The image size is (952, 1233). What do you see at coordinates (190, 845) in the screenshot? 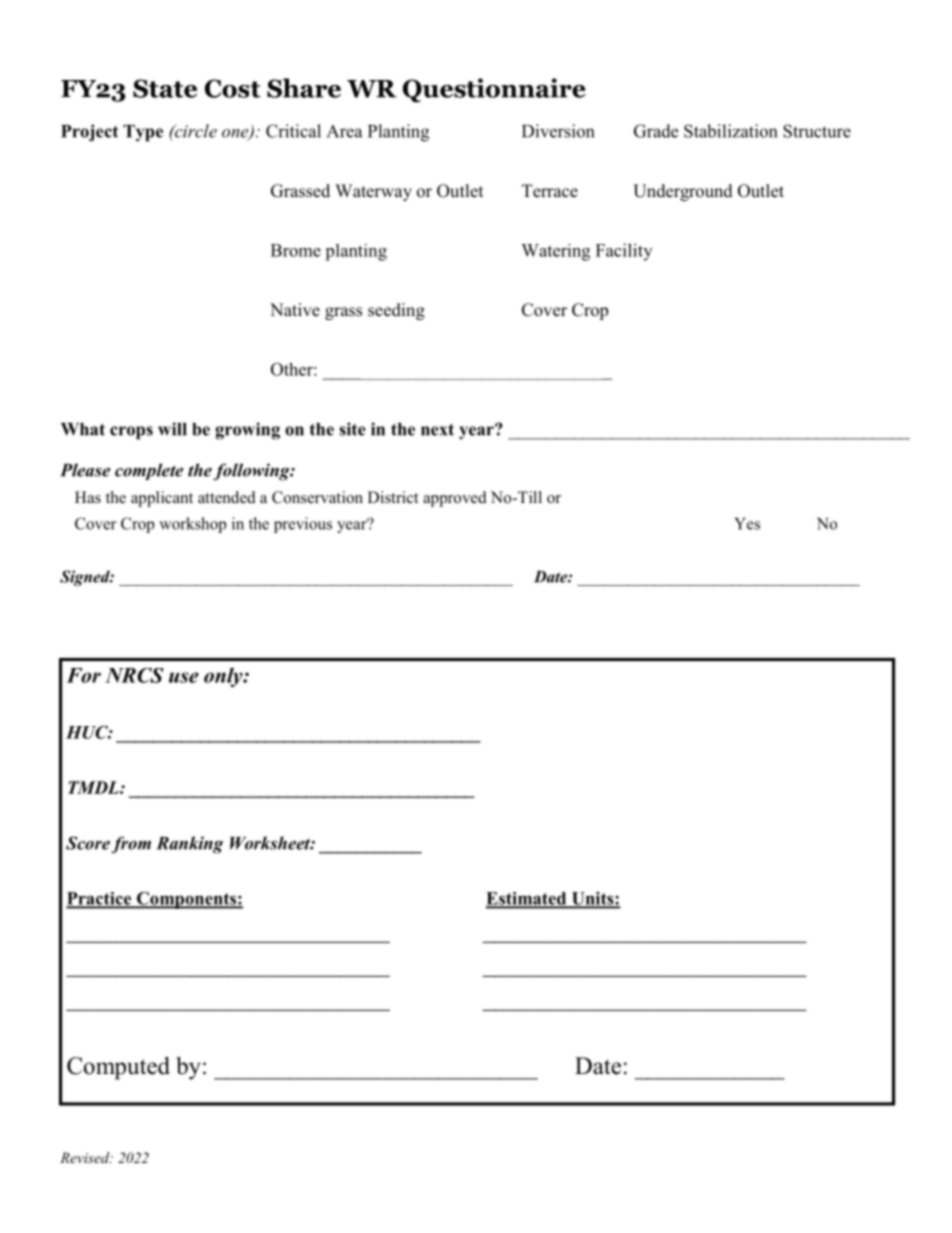
I see `Ranking` at bounding box center [190, 845].
